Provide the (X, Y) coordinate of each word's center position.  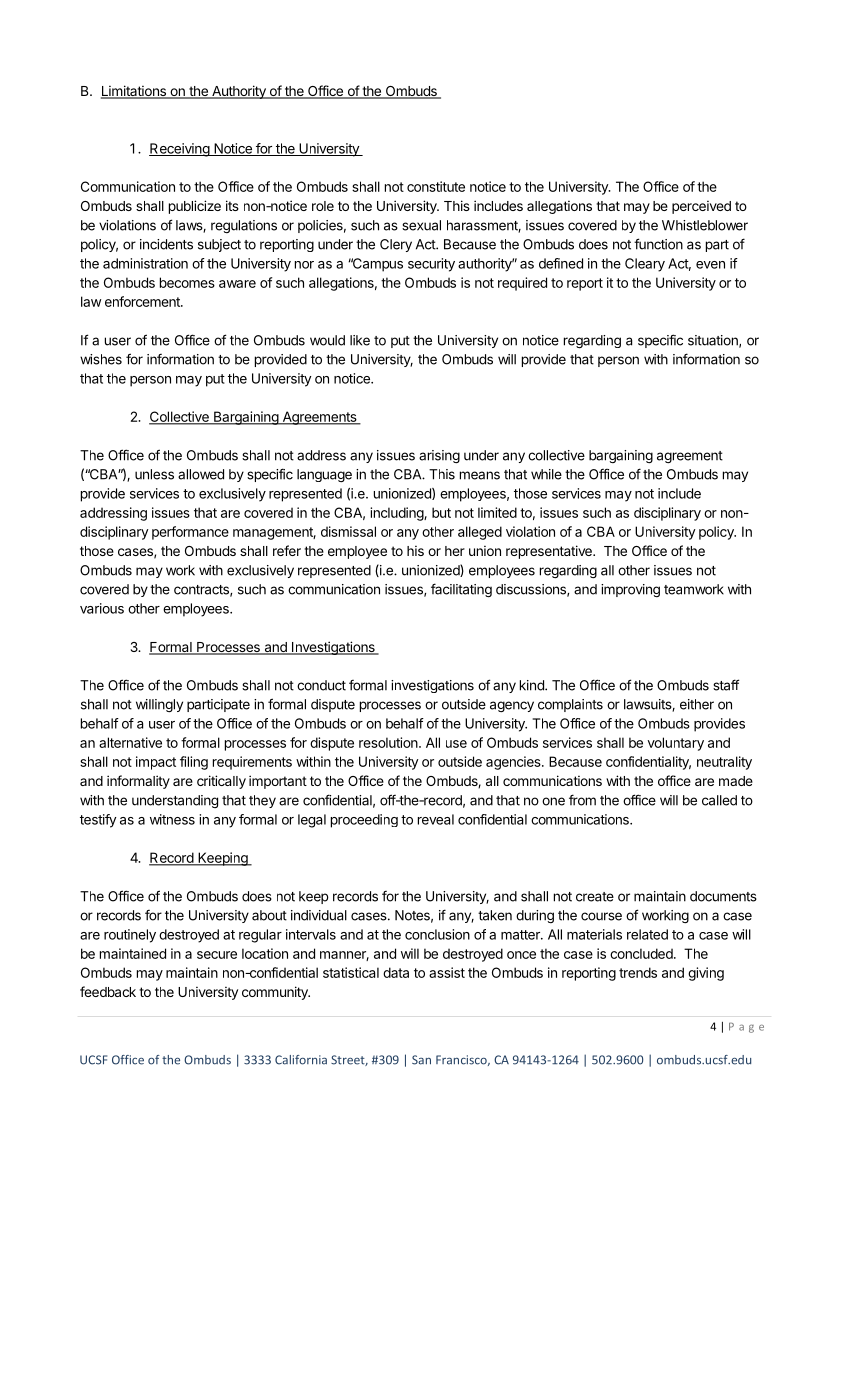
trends (638, 972)
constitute (436, 186)
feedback (108, 991)
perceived (701, 207)
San (421, 1060)
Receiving (180, 150)
